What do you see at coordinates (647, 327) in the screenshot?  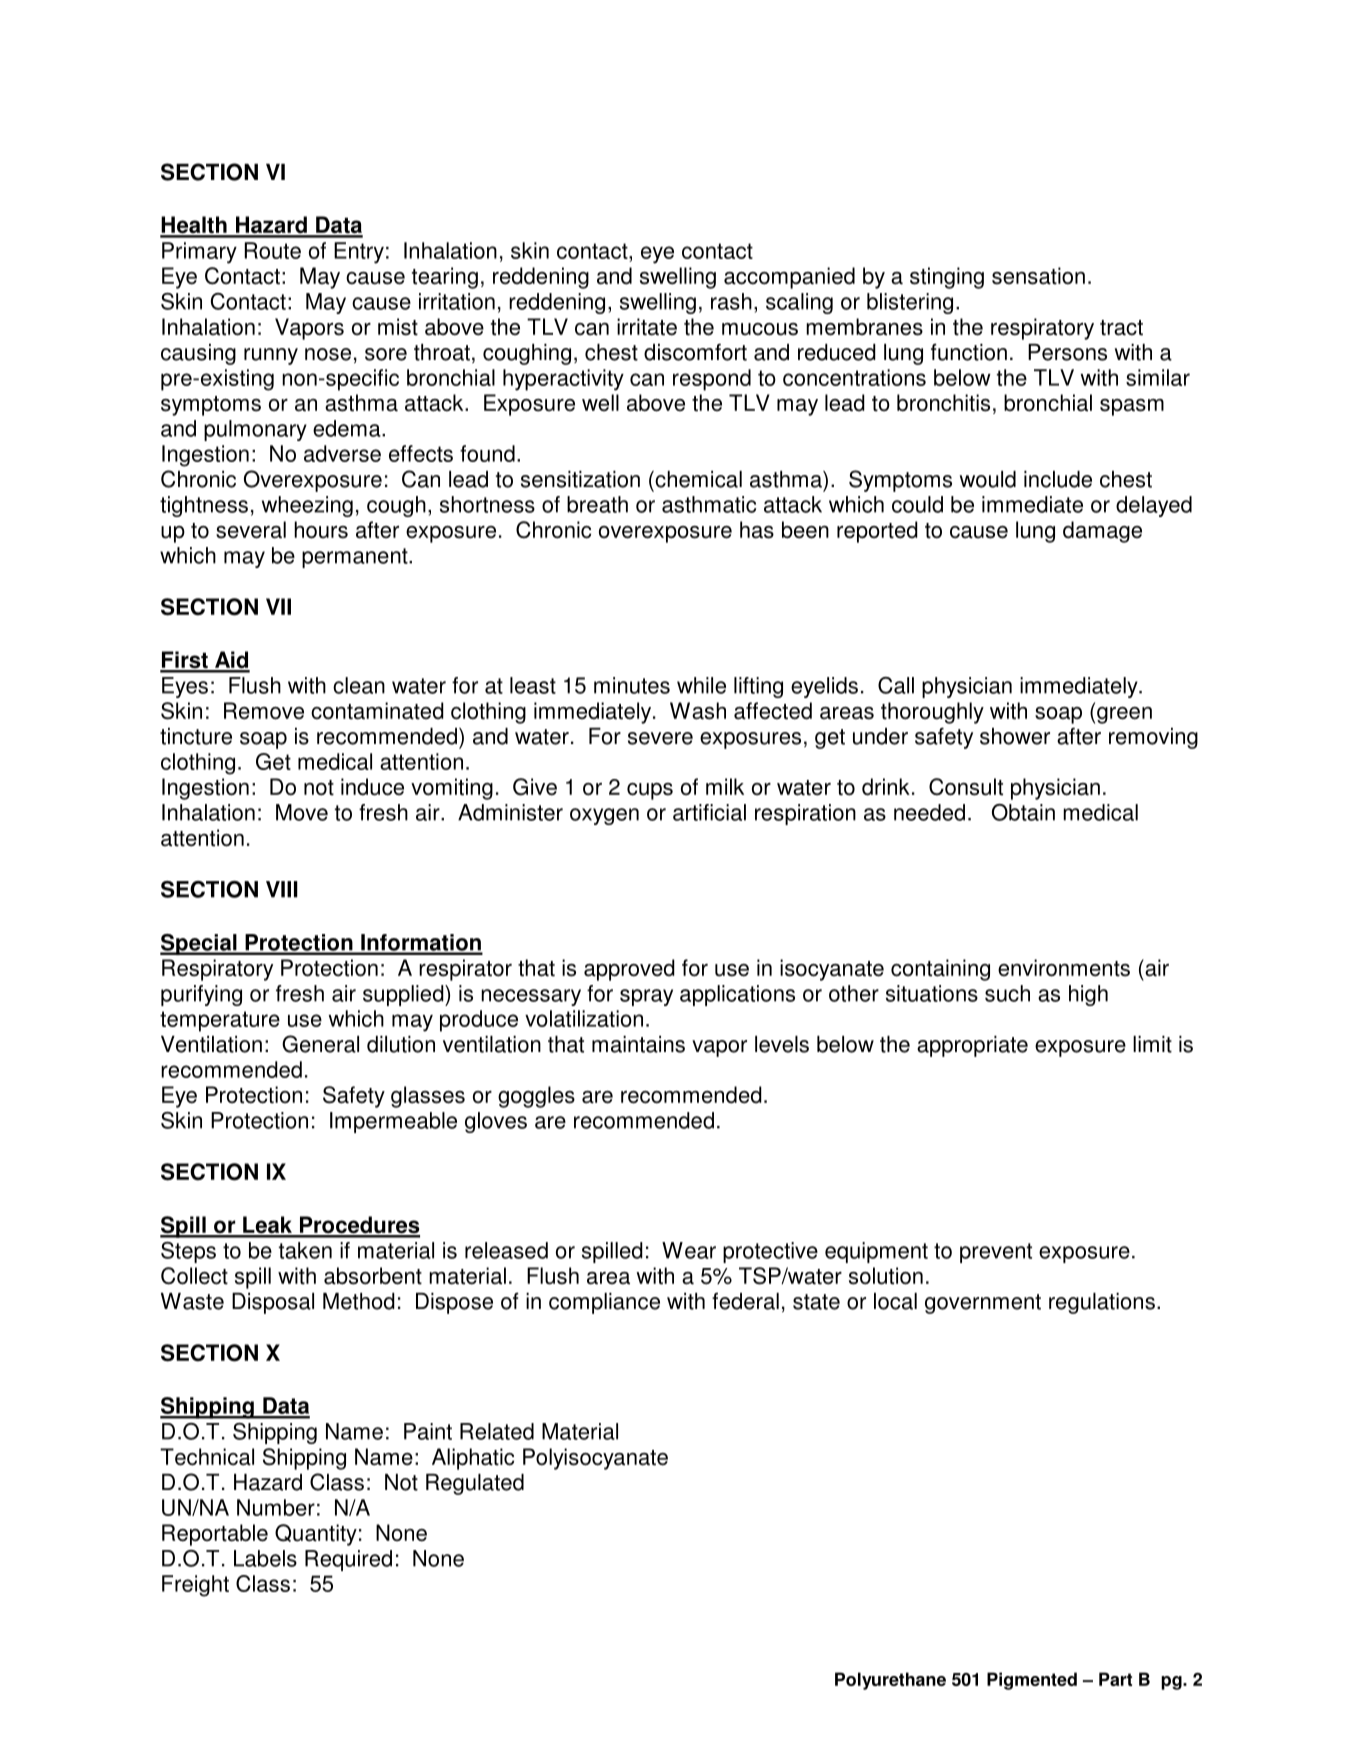 I see `irritate` at bounding box center [647, 327].
